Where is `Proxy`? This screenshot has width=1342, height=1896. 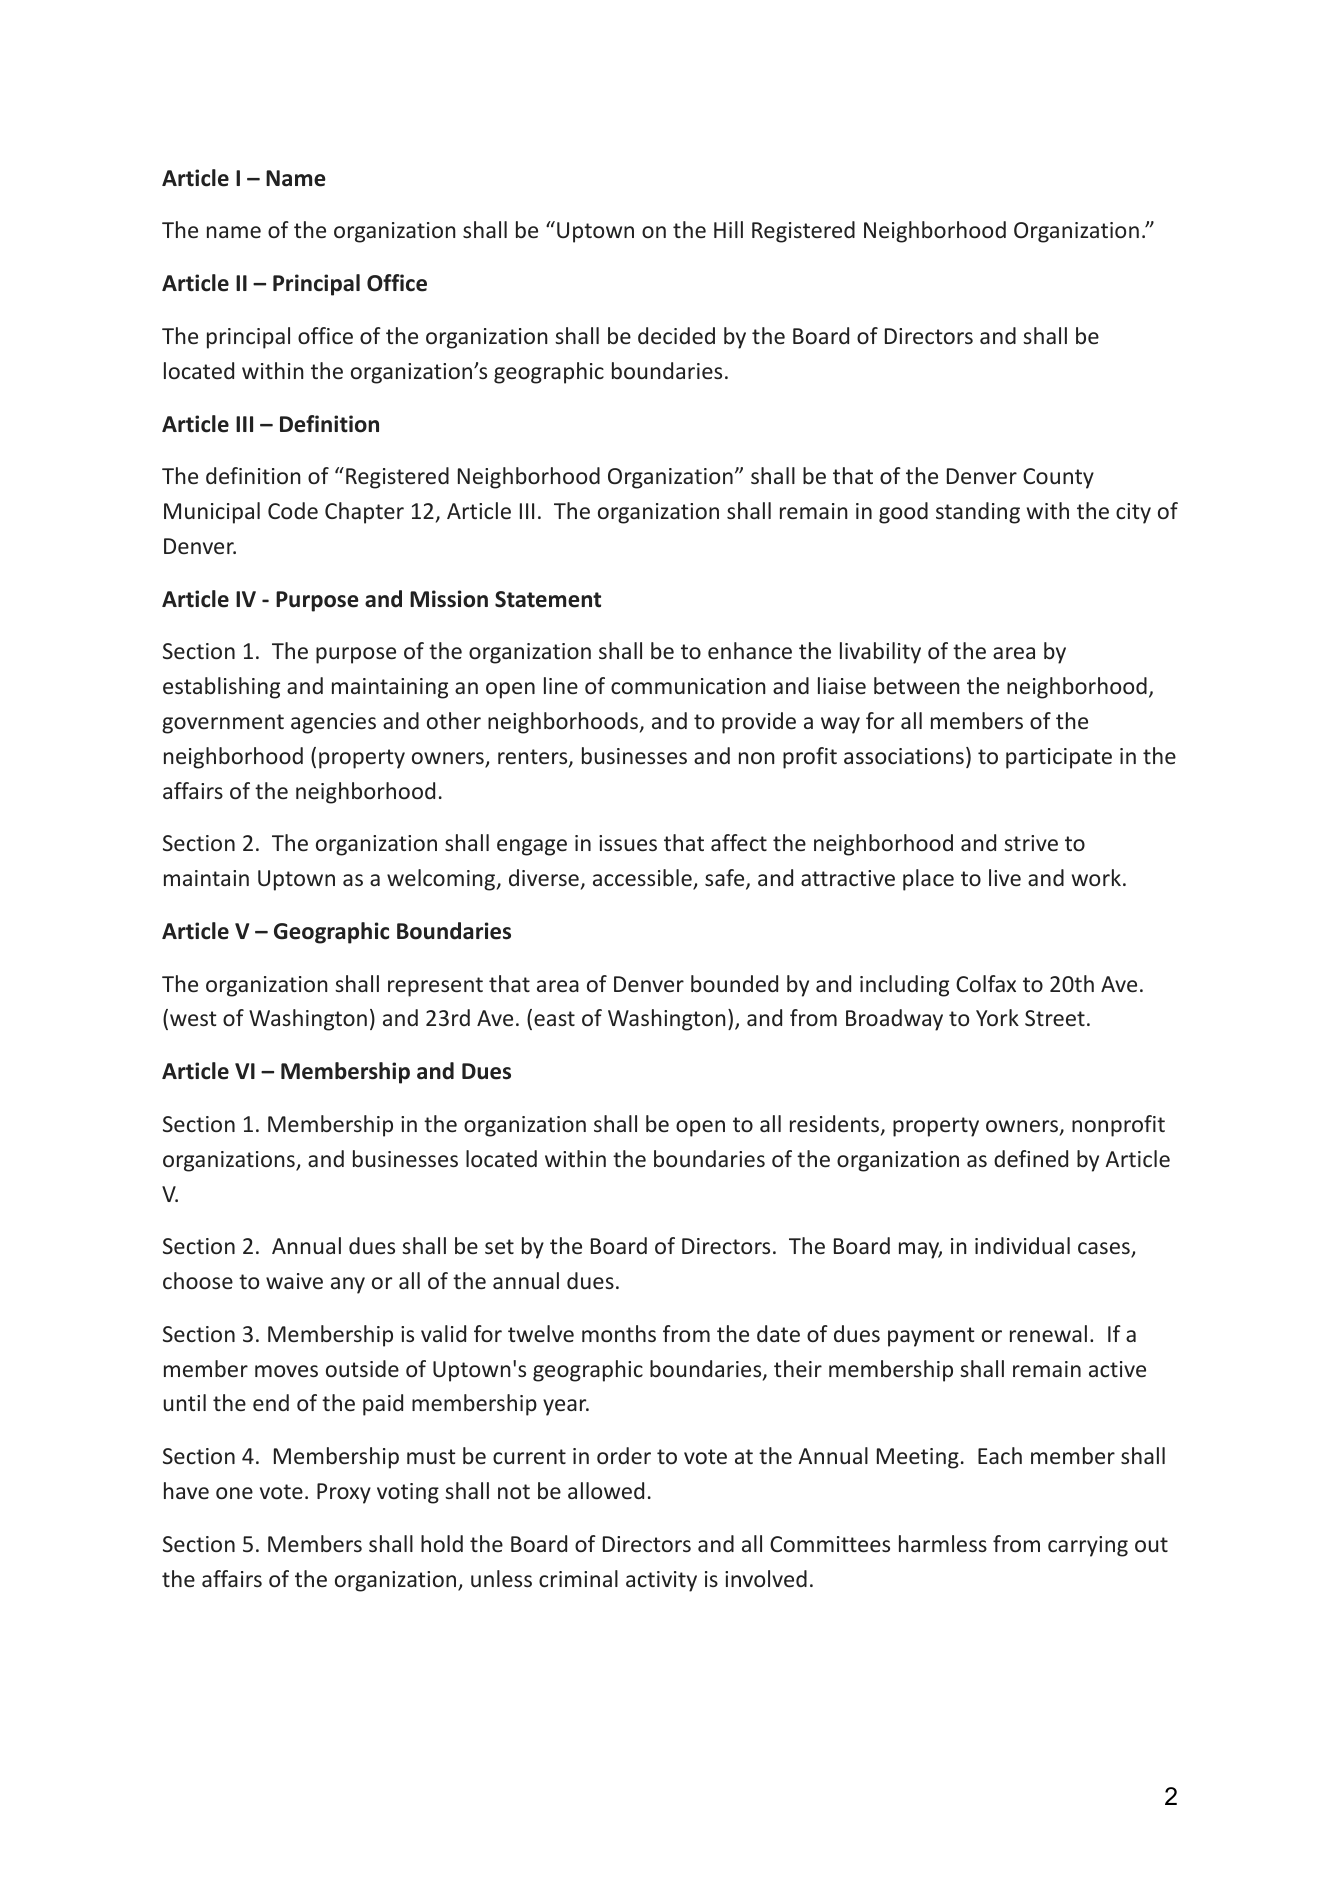 Proxy is located at coordinates (344, 1493).
